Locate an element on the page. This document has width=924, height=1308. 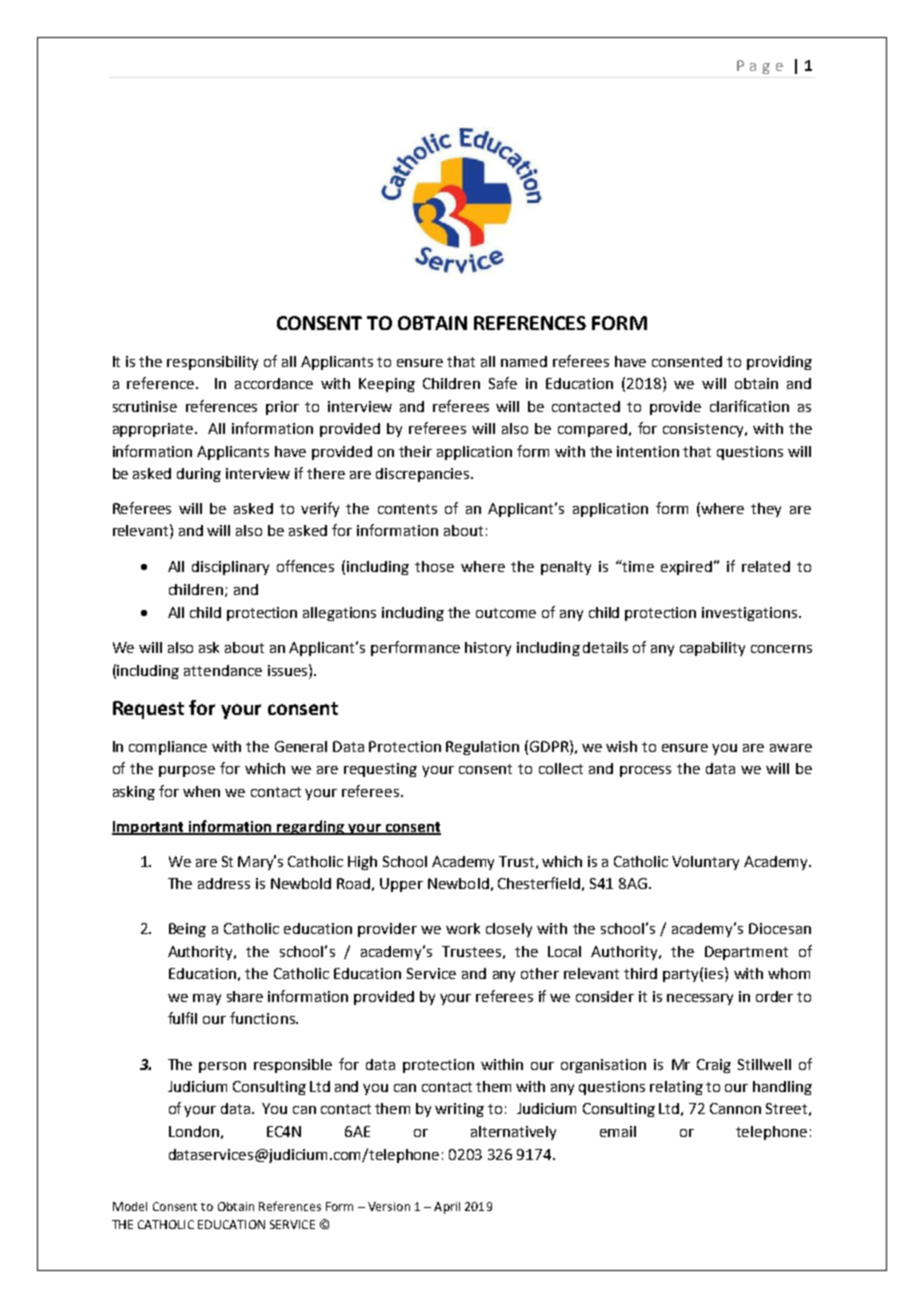
when is located at coordinates (201, 791).
